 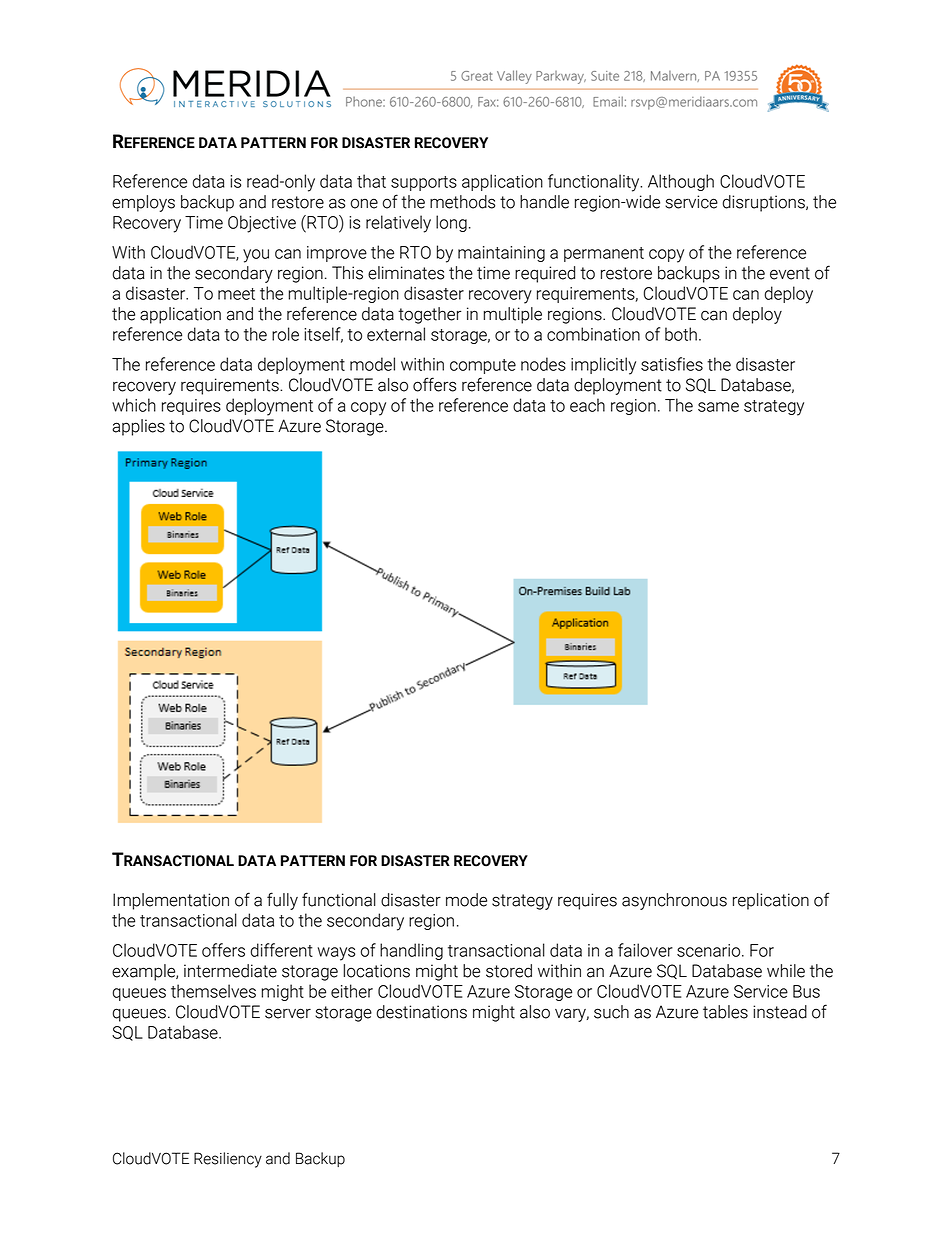 I want to click on Implementation, so click(x=171, y=901).
